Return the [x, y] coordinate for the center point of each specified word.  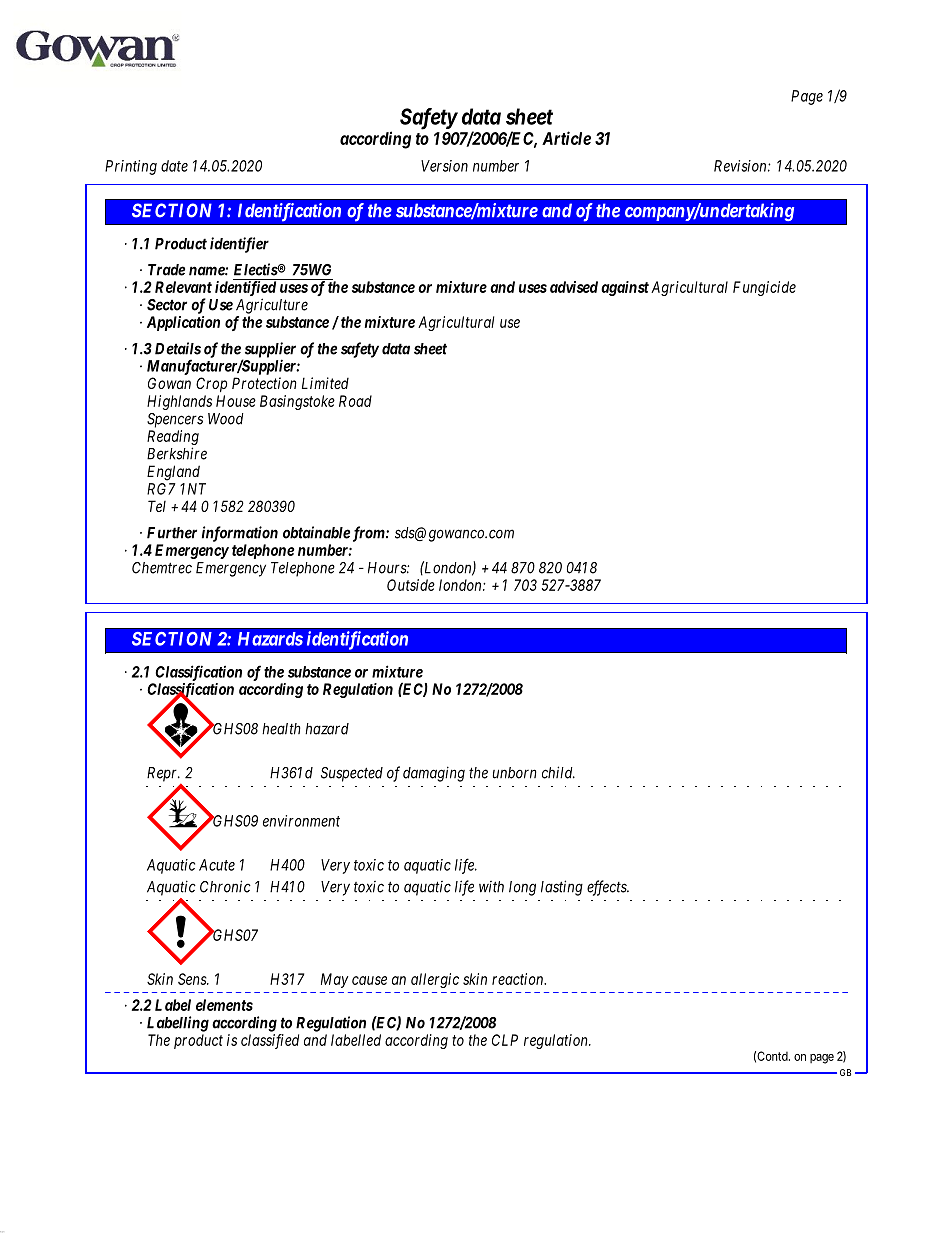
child [558, 772]
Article [566, 138]
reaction [519, 979]
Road [355, 401]
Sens [193, 979]
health [281, 729]
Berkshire [177, 453]
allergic [435, 980]
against [625, 288]
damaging [434, 774]
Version [444, 166]
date [174, 166]
